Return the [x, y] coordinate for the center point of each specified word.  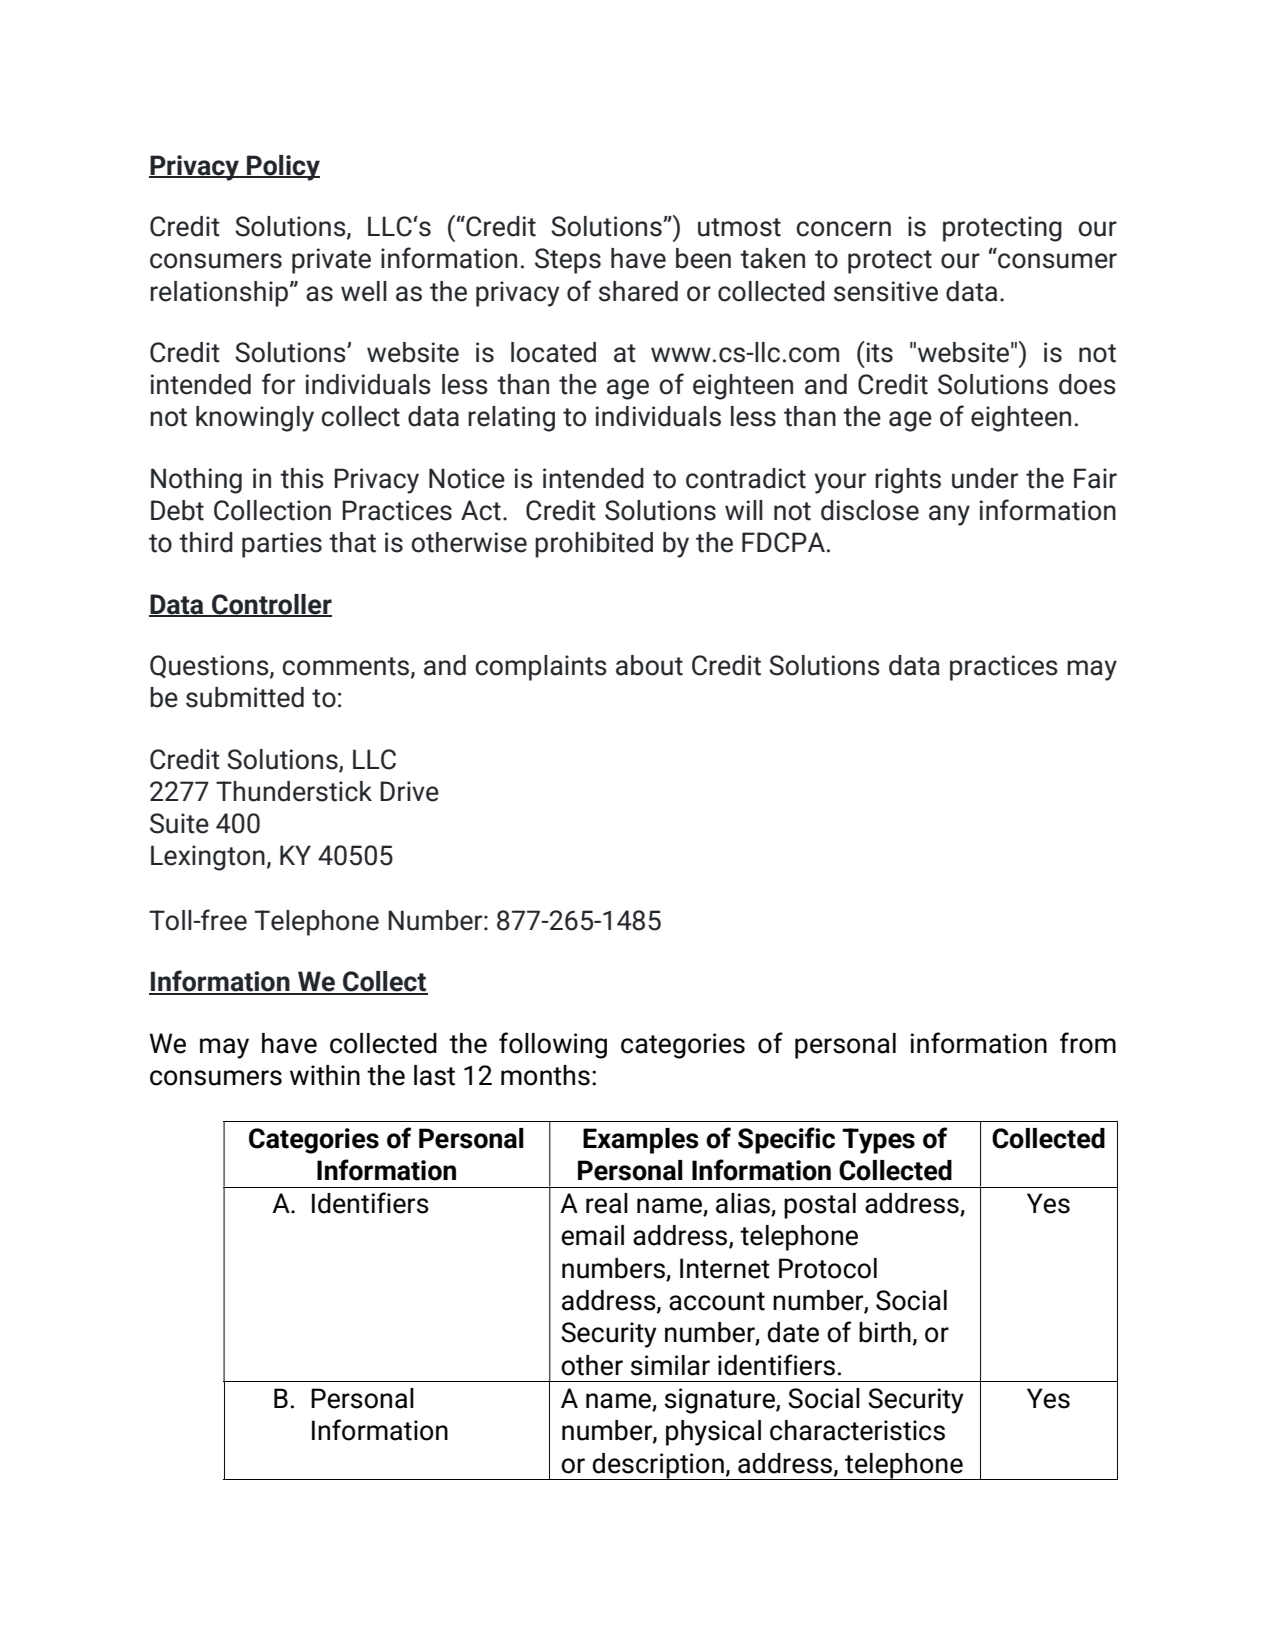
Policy [282, 168]
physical [713, 1433]
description [658, 1466]
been [703, 258]
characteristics [857, 1430]
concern [844, 229]
